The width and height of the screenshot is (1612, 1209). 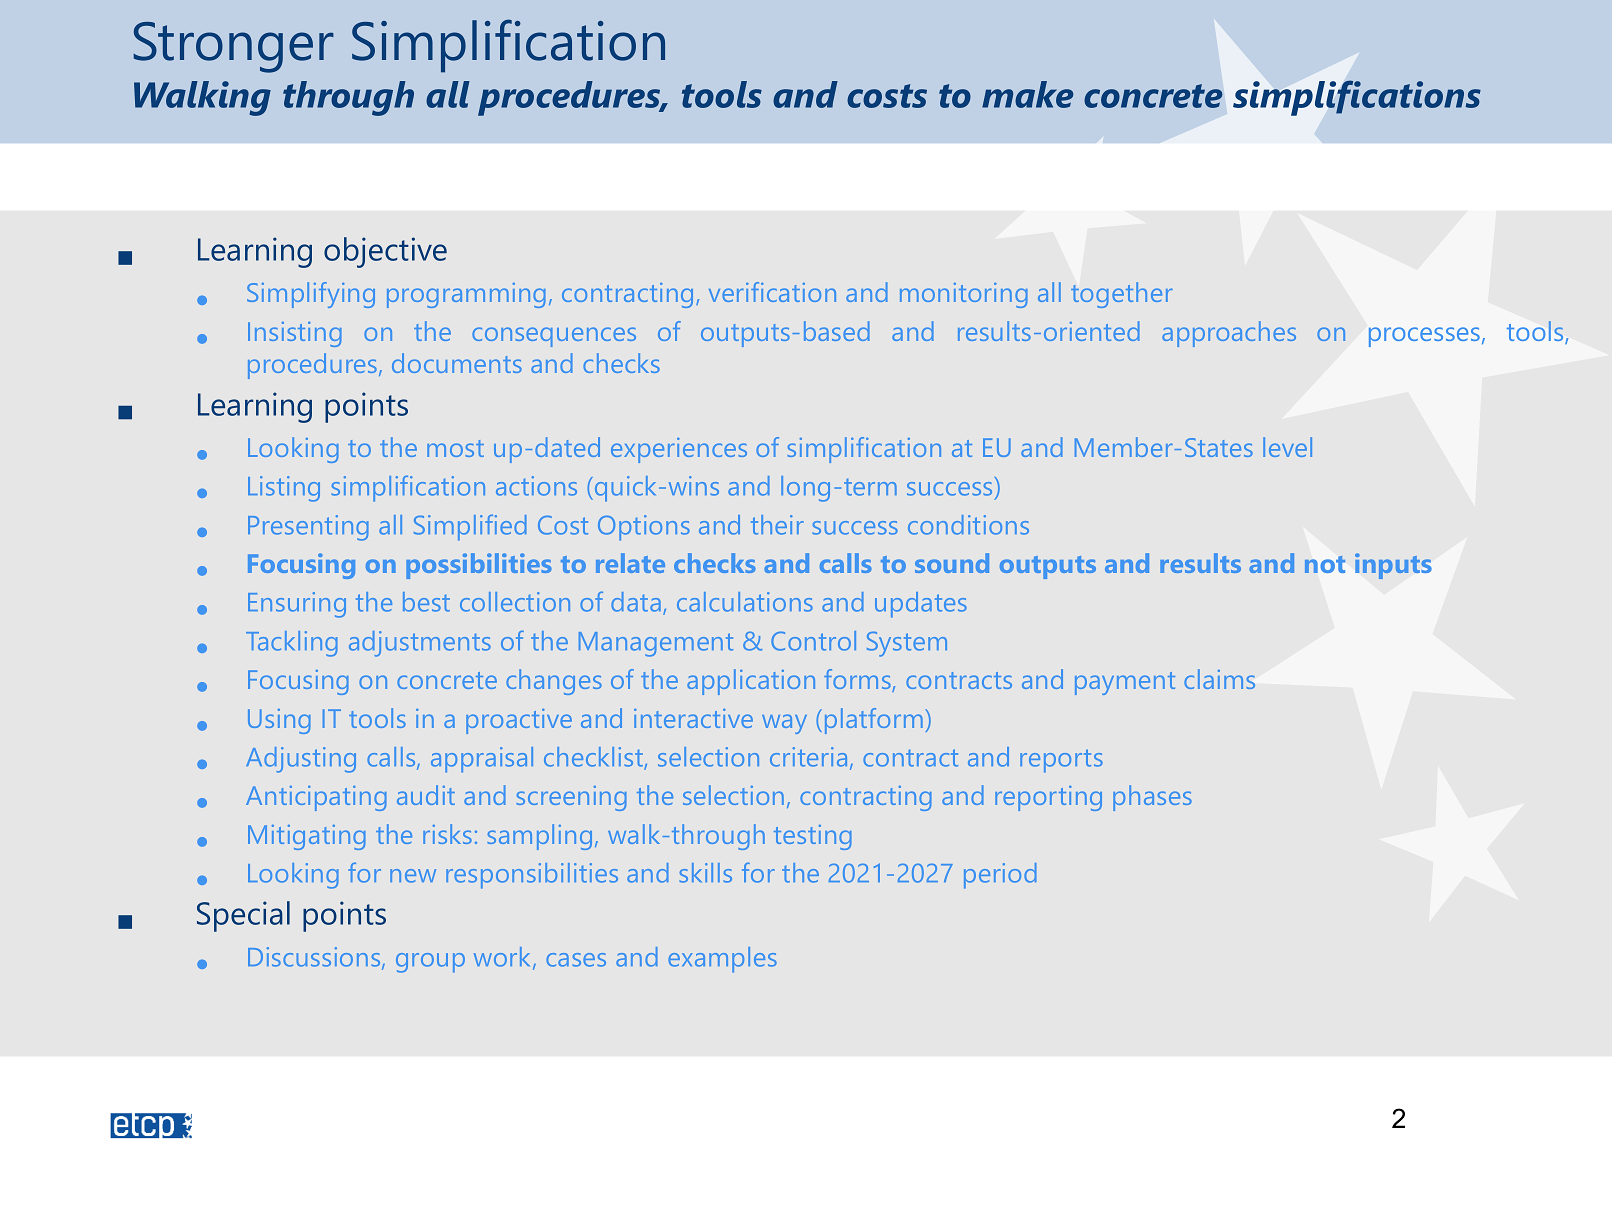 What do you see at coordinates (722, 960) in the screenshot?
I see `examples` at bounding box center [722, 960].
